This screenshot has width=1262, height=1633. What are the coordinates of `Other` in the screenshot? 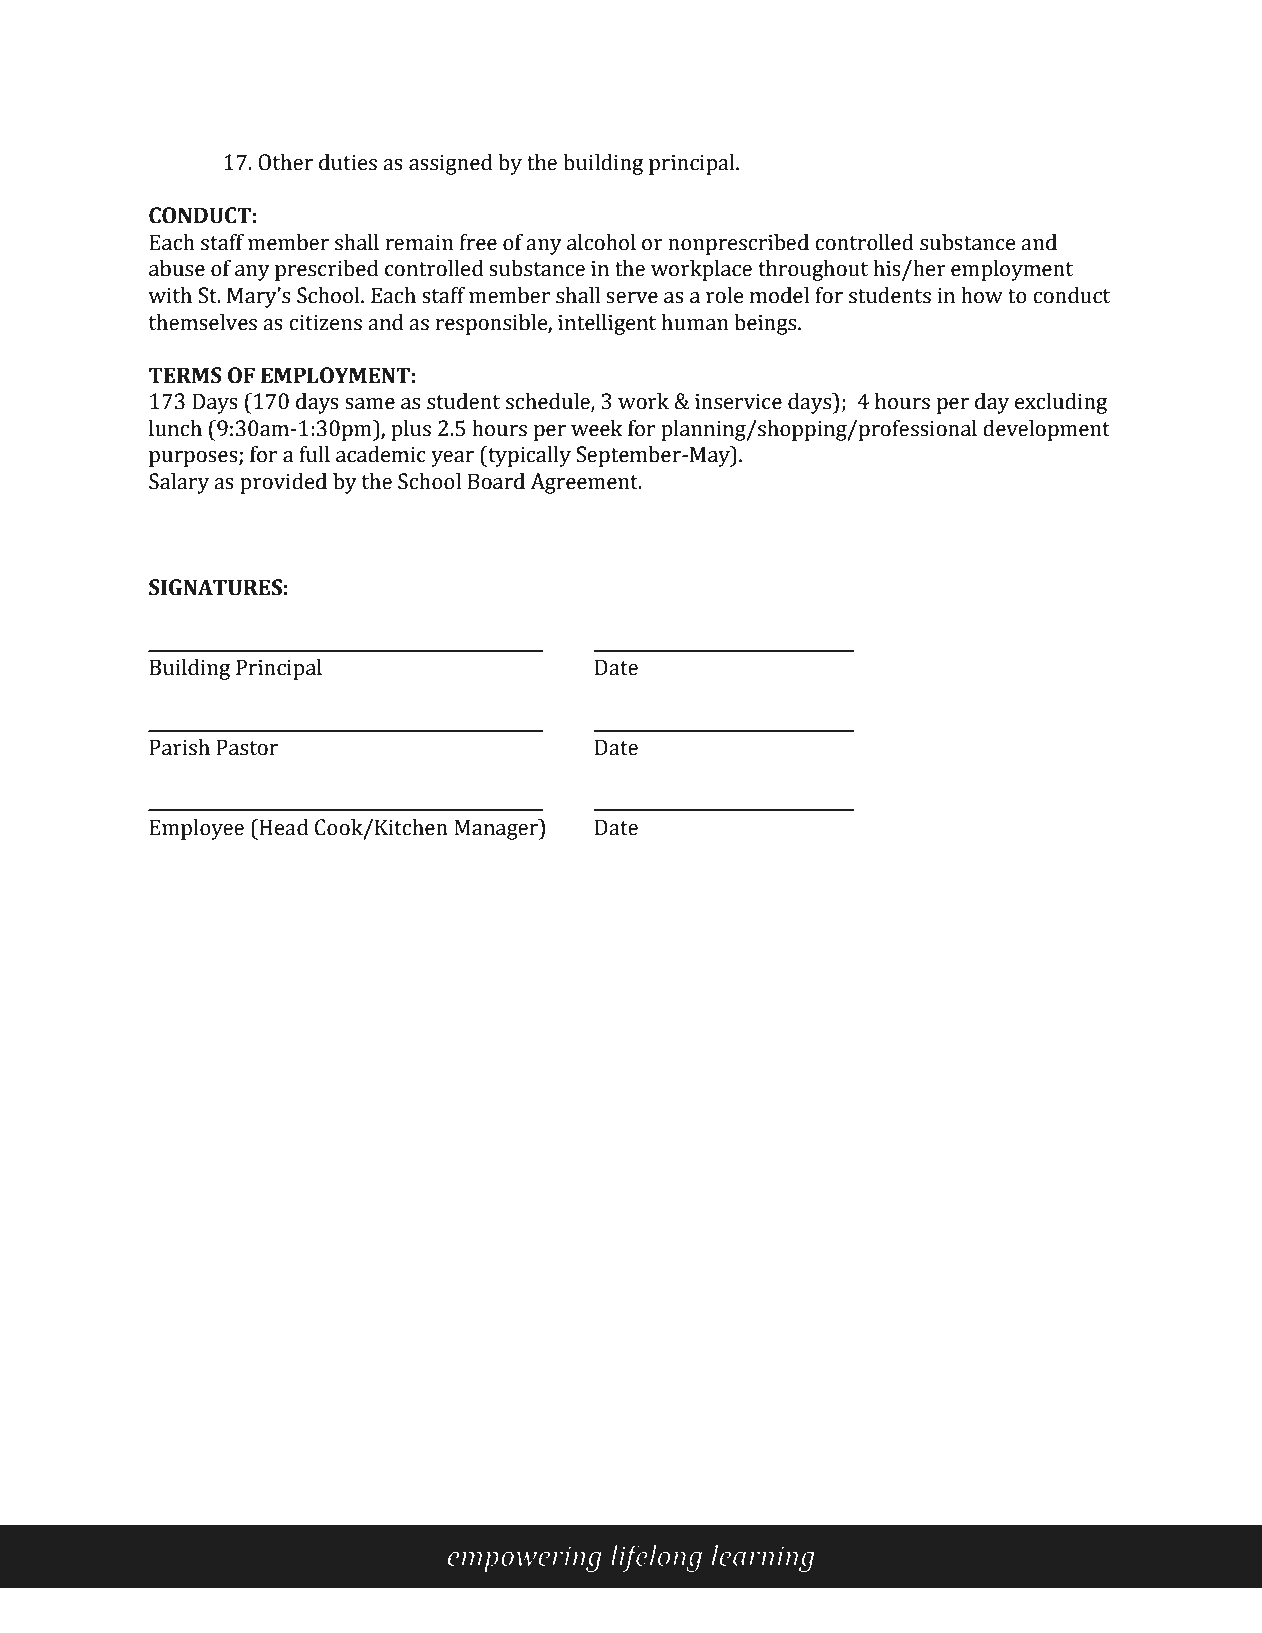 It's located at (285, 162).
